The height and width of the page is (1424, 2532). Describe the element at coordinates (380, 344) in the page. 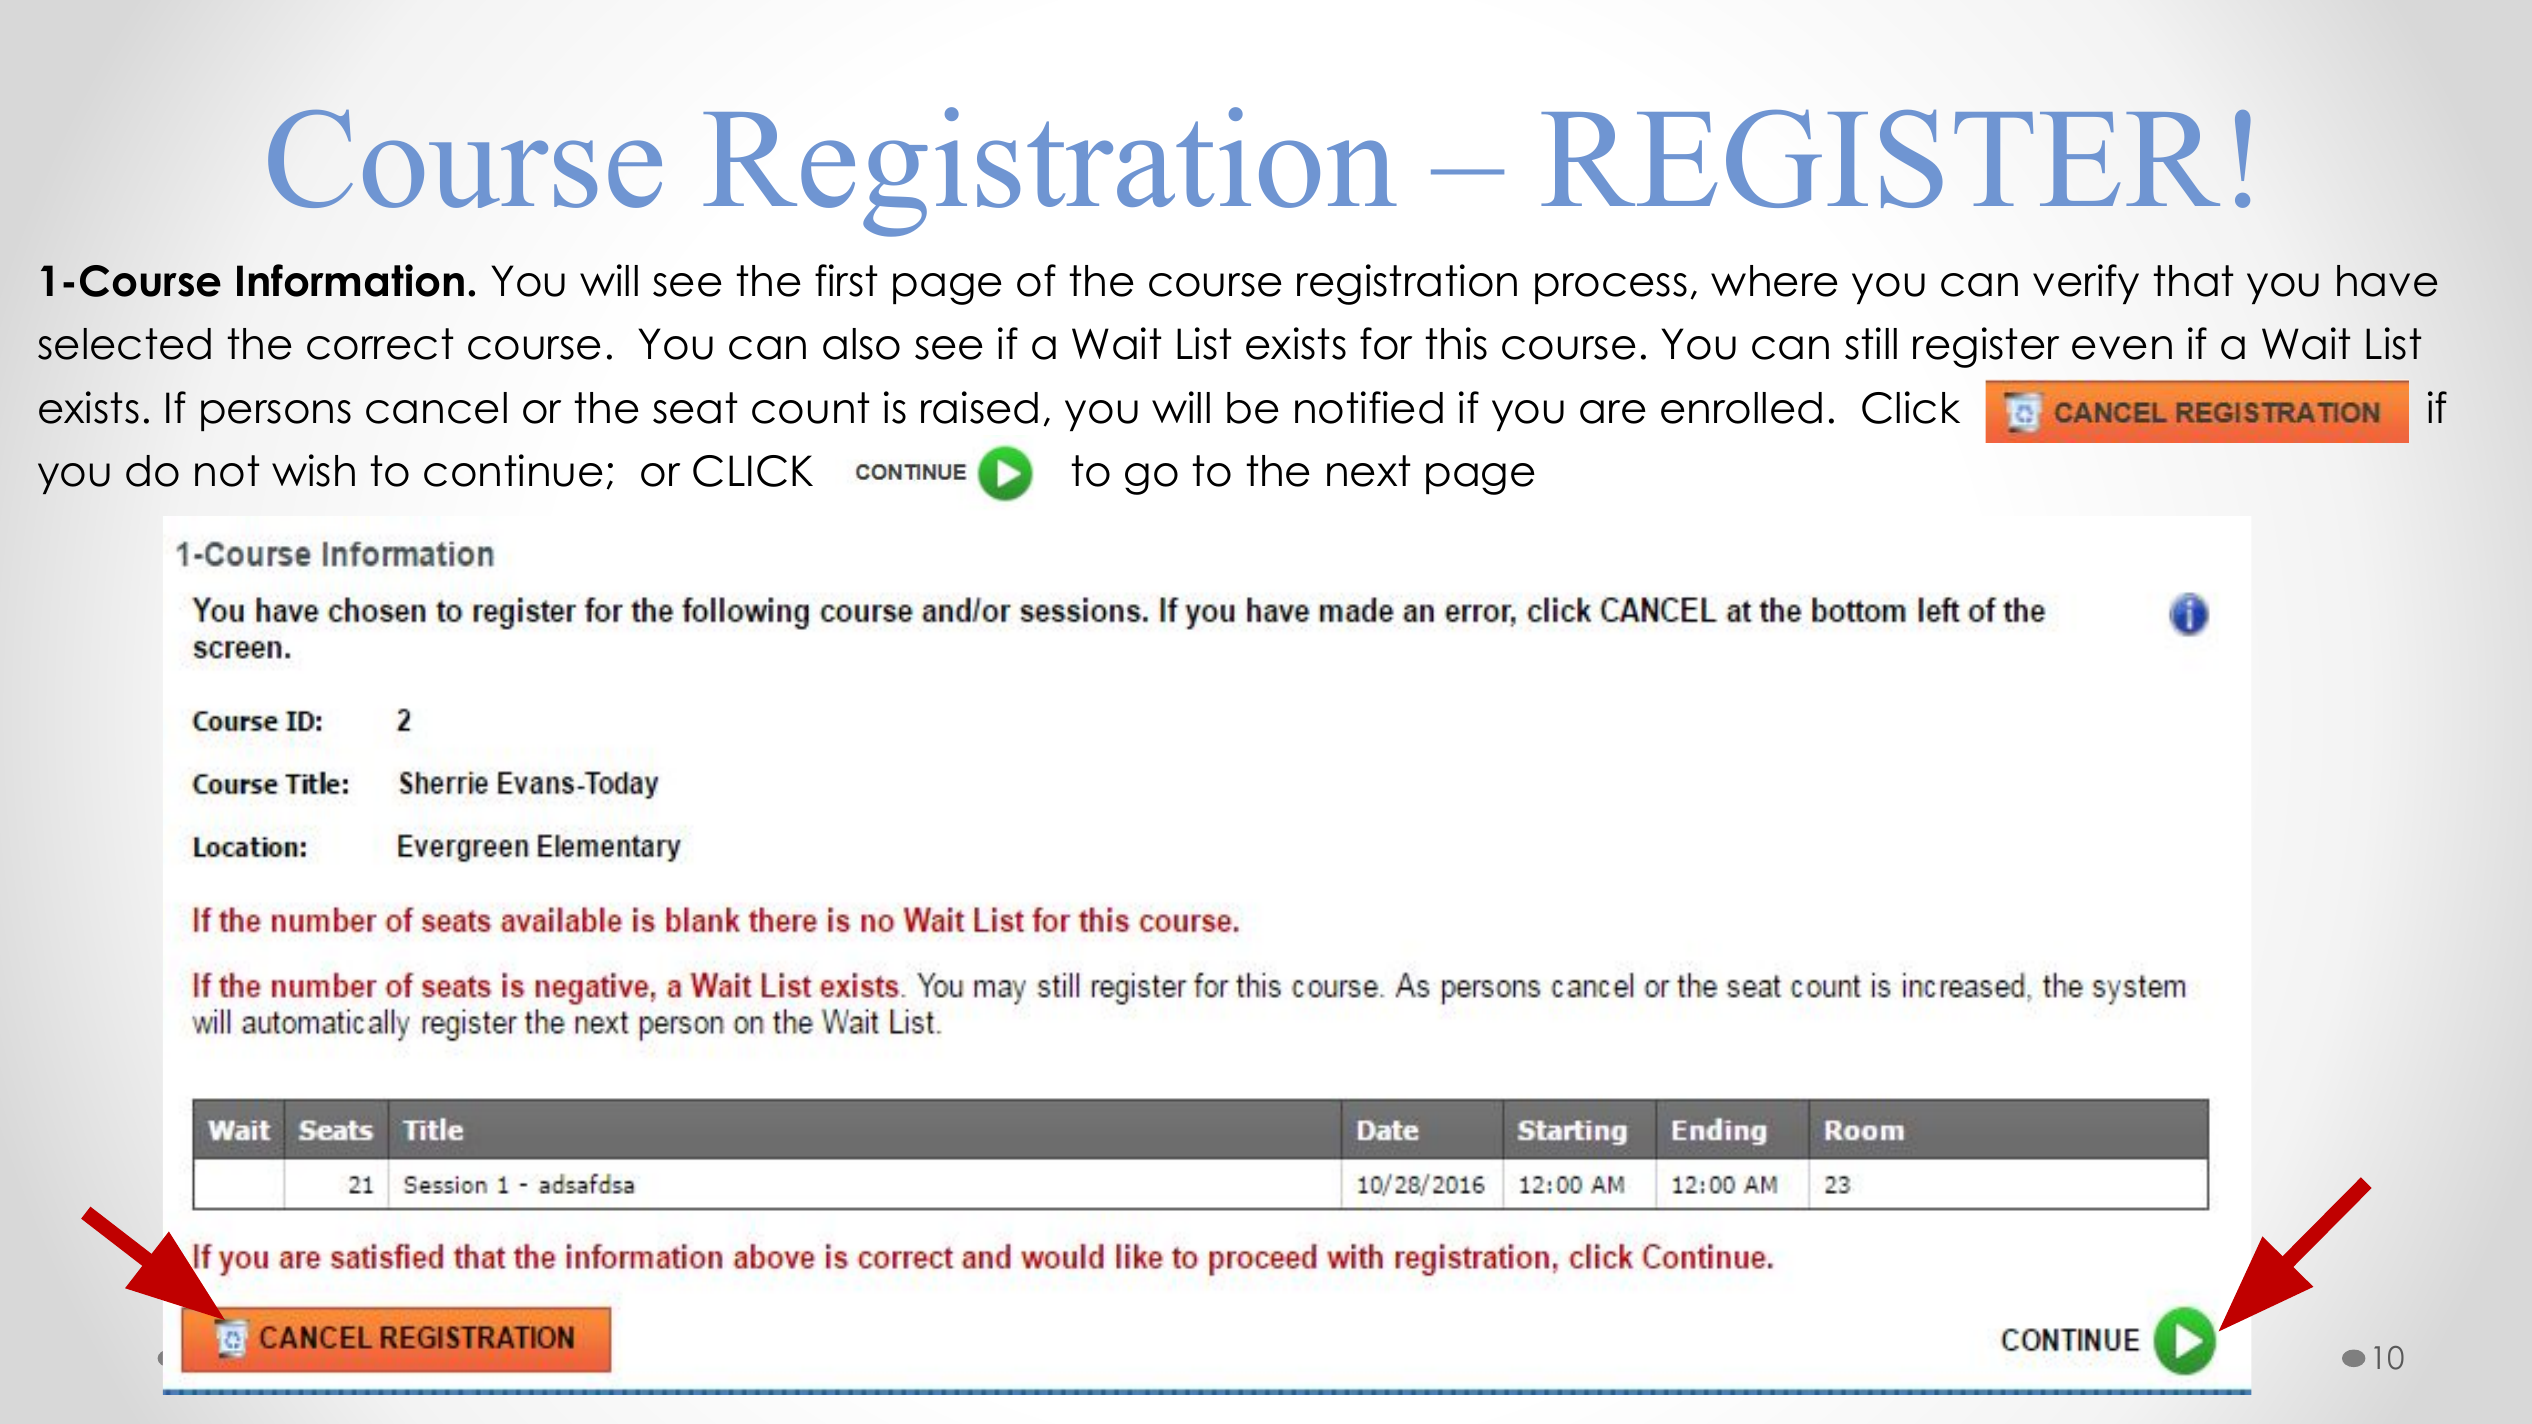

I see `correct` at that location.
